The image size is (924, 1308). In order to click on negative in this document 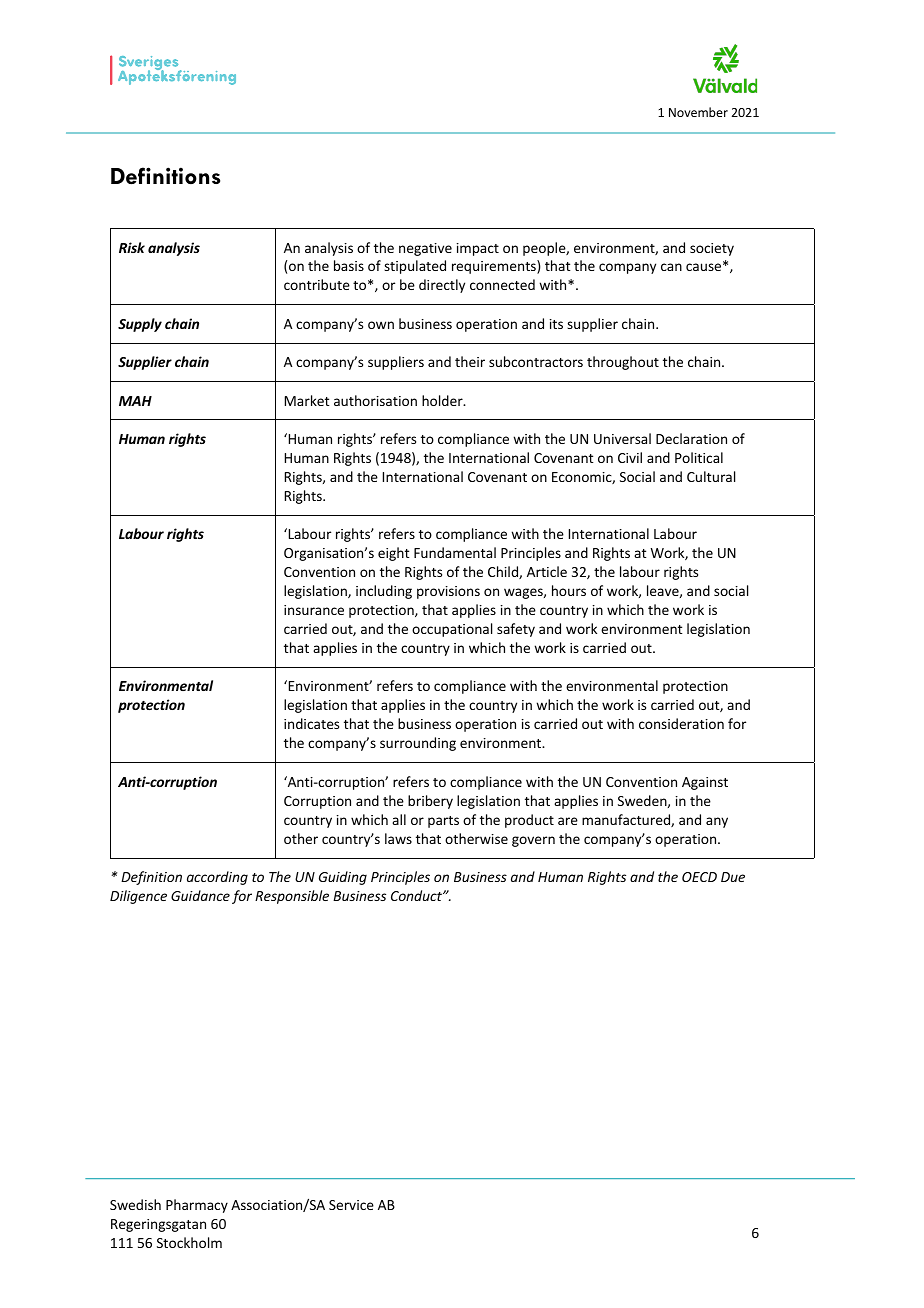, I will do `click(425, 249)`.
